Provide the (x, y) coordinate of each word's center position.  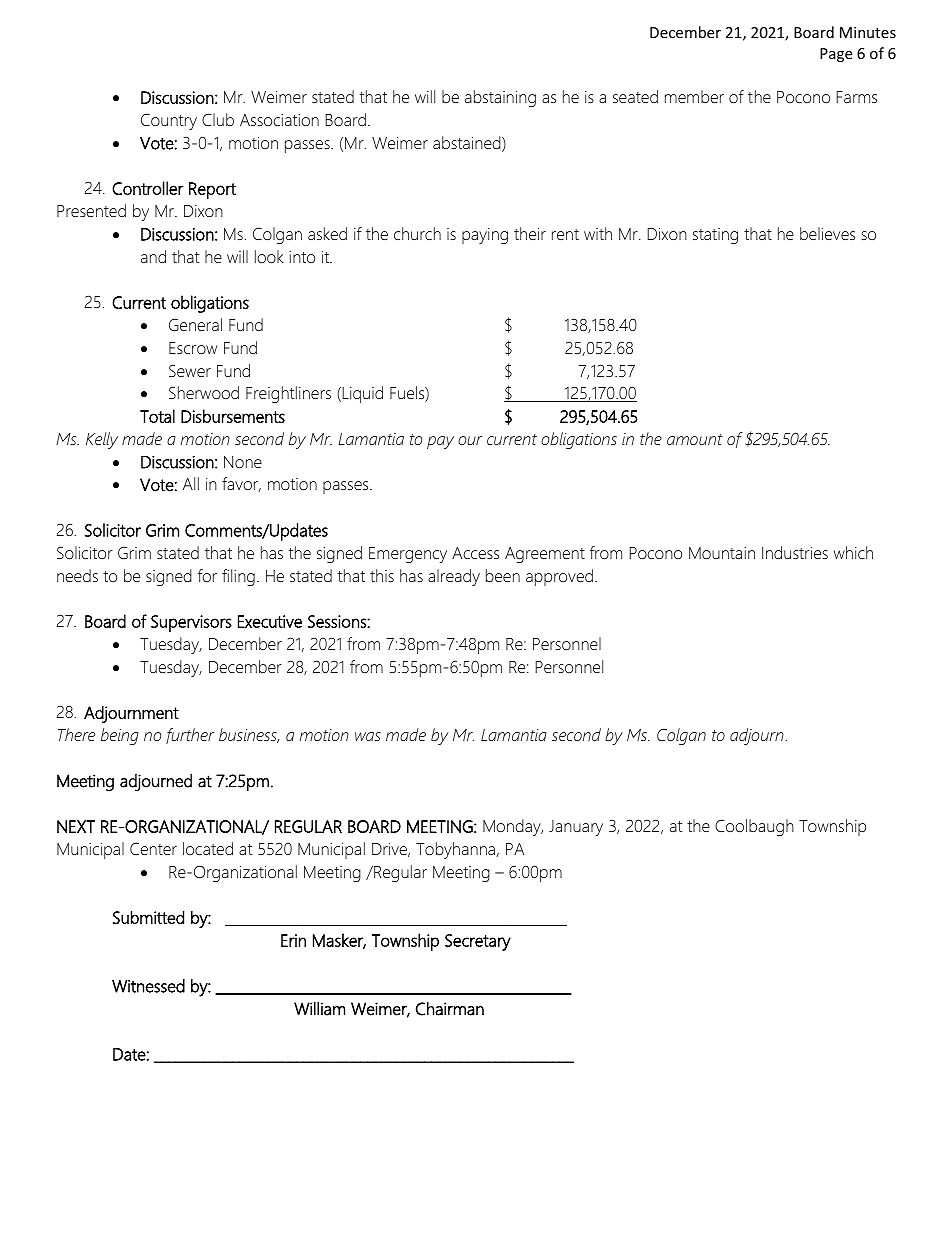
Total (157, 416)
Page (836, 55)
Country (169, 121)
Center (153, 848)
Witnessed (148, 986)
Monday (513, 827)
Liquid (361, 394)
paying (485, 236)
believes (827, 233)
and (153, 256)
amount (695, 439)
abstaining (500, 98)
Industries (795, 552)
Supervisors (191, 623)
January (576, 828)
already (454, 577)
